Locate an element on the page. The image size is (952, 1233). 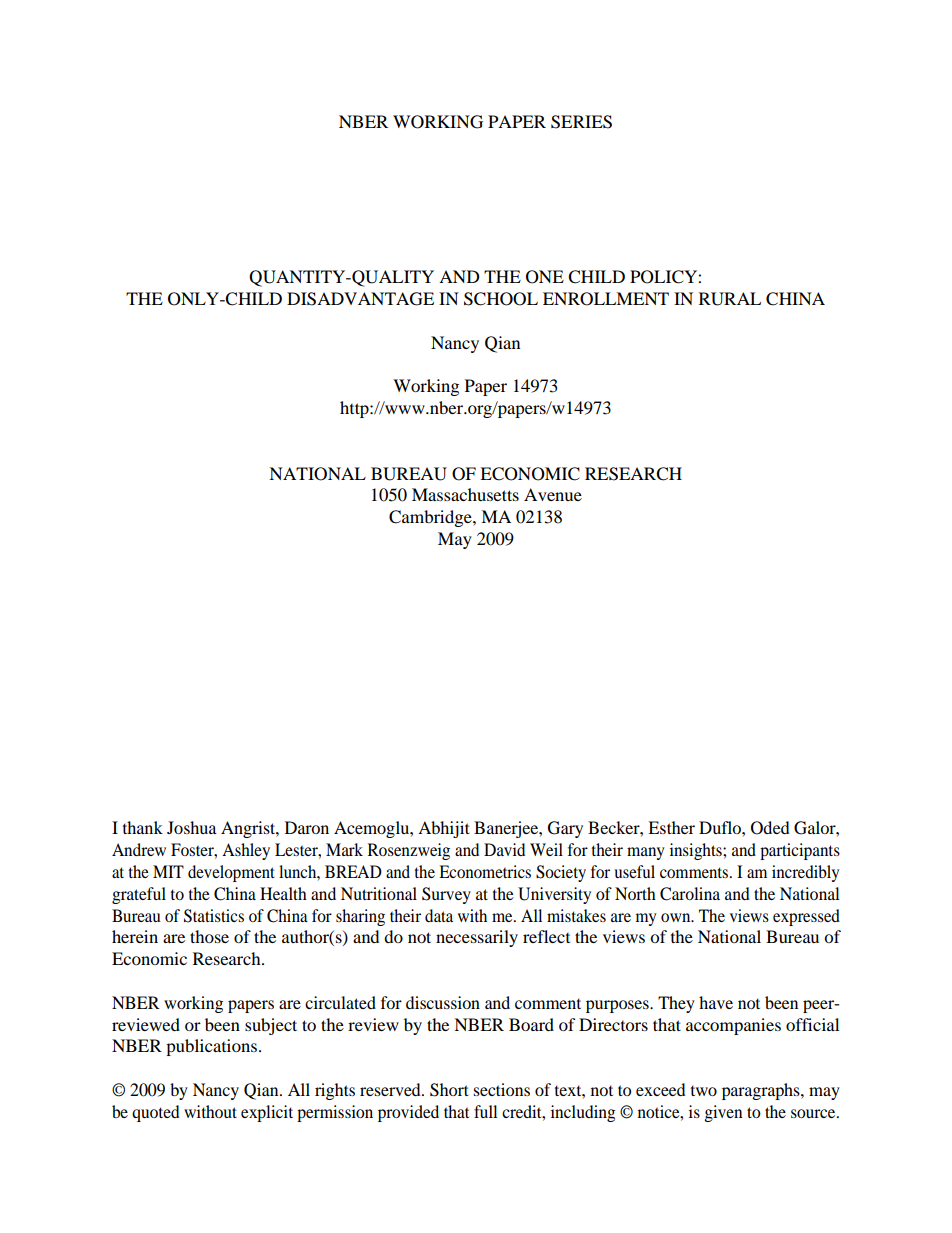
ENROLLMENT is located at coordinates (606, 299).
